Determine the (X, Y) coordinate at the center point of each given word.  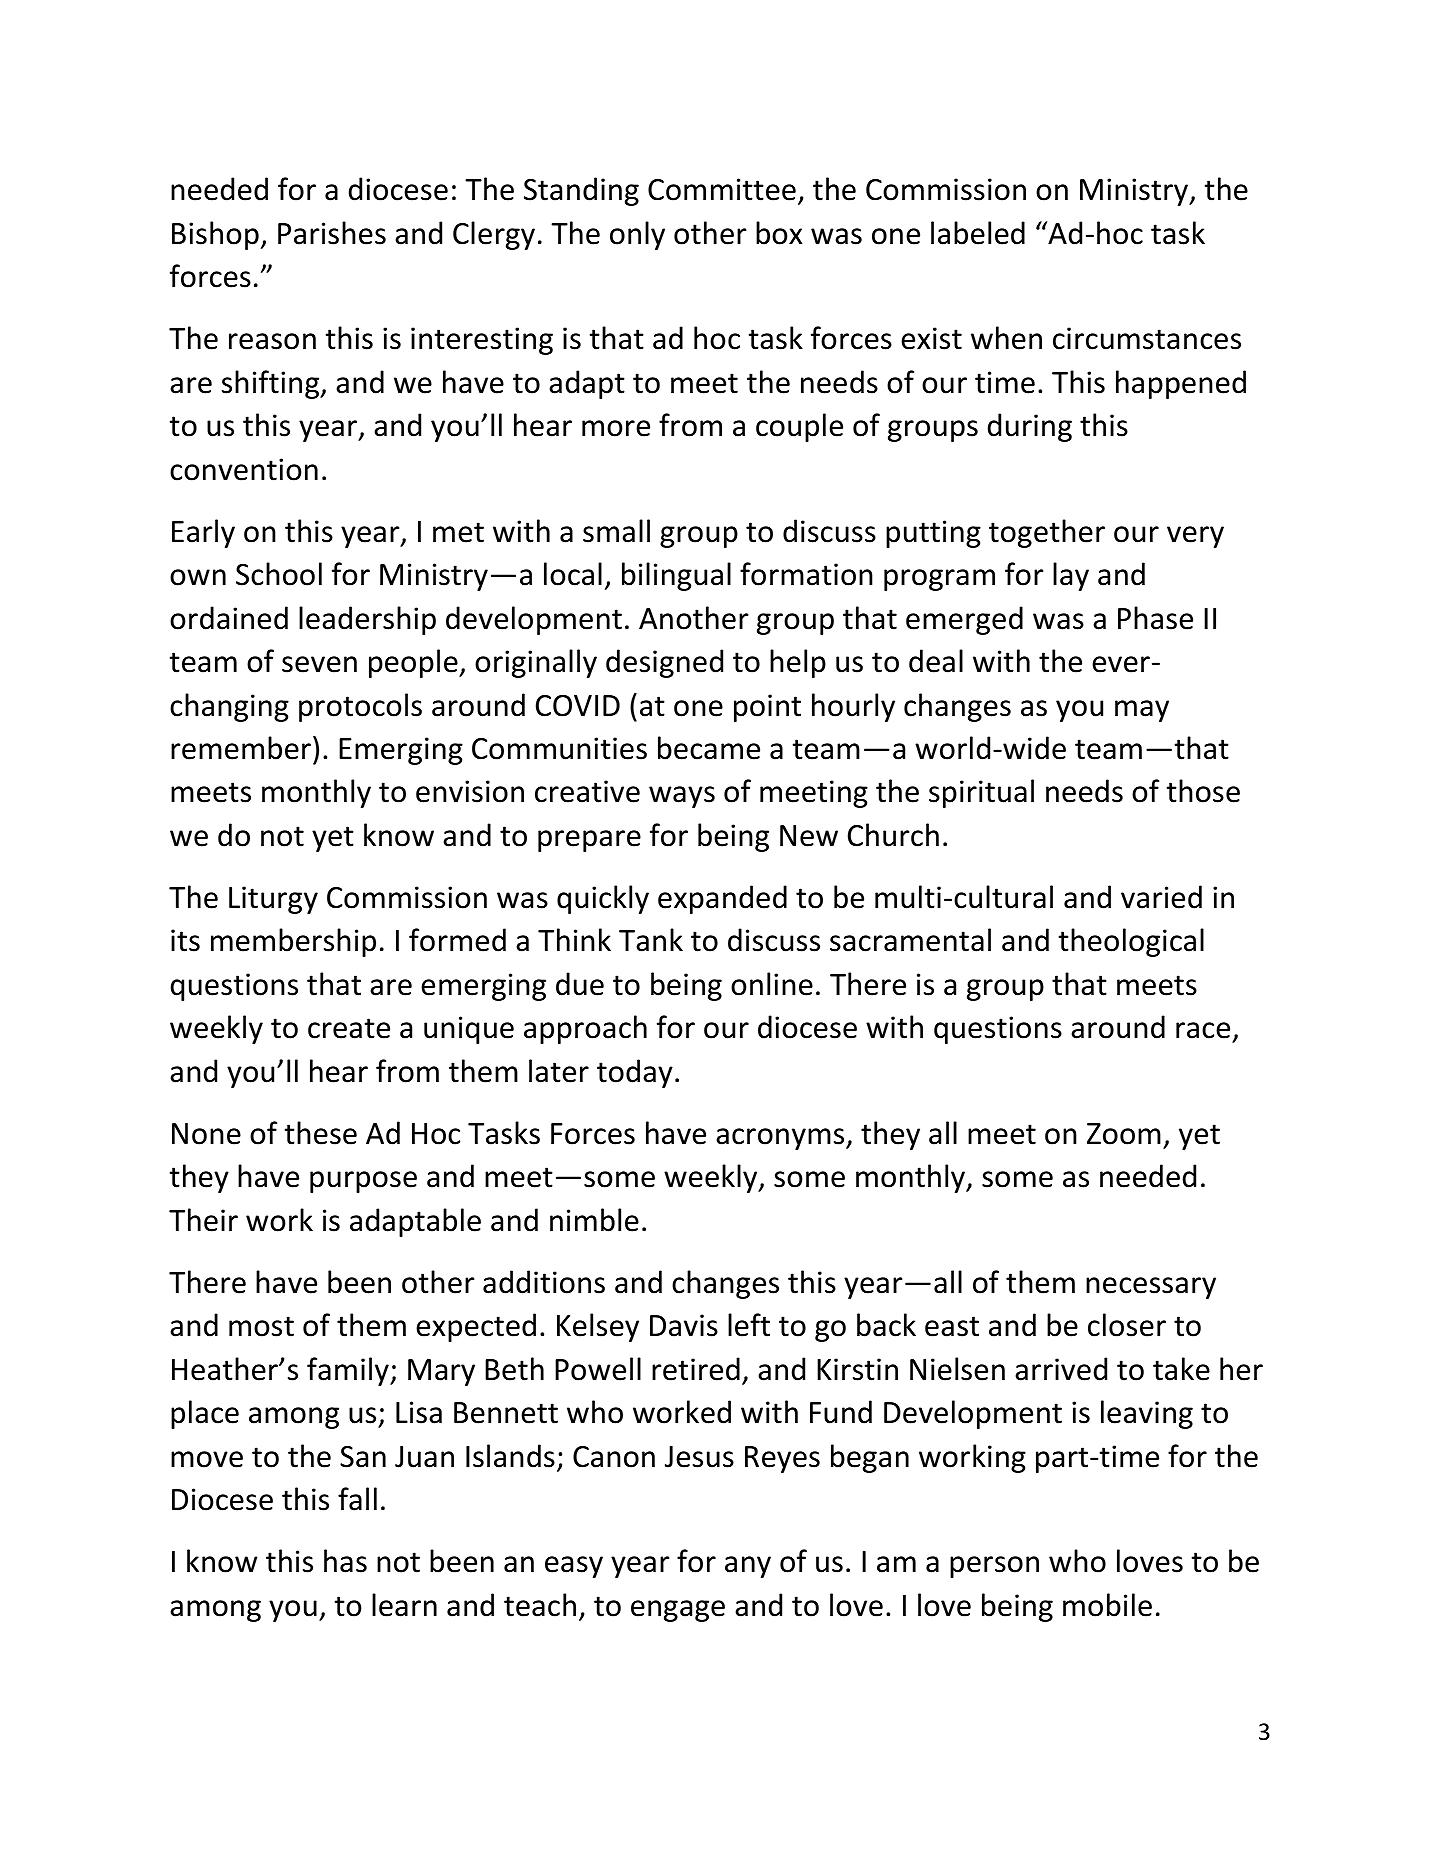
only (637, 235)
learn (404, 1605)
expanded (722, 899)
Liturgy (273, 900)
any (748, 1567)
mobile (1107, 1605)
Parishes (332, 233)
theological (1131, 942)
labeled (978, 233)
